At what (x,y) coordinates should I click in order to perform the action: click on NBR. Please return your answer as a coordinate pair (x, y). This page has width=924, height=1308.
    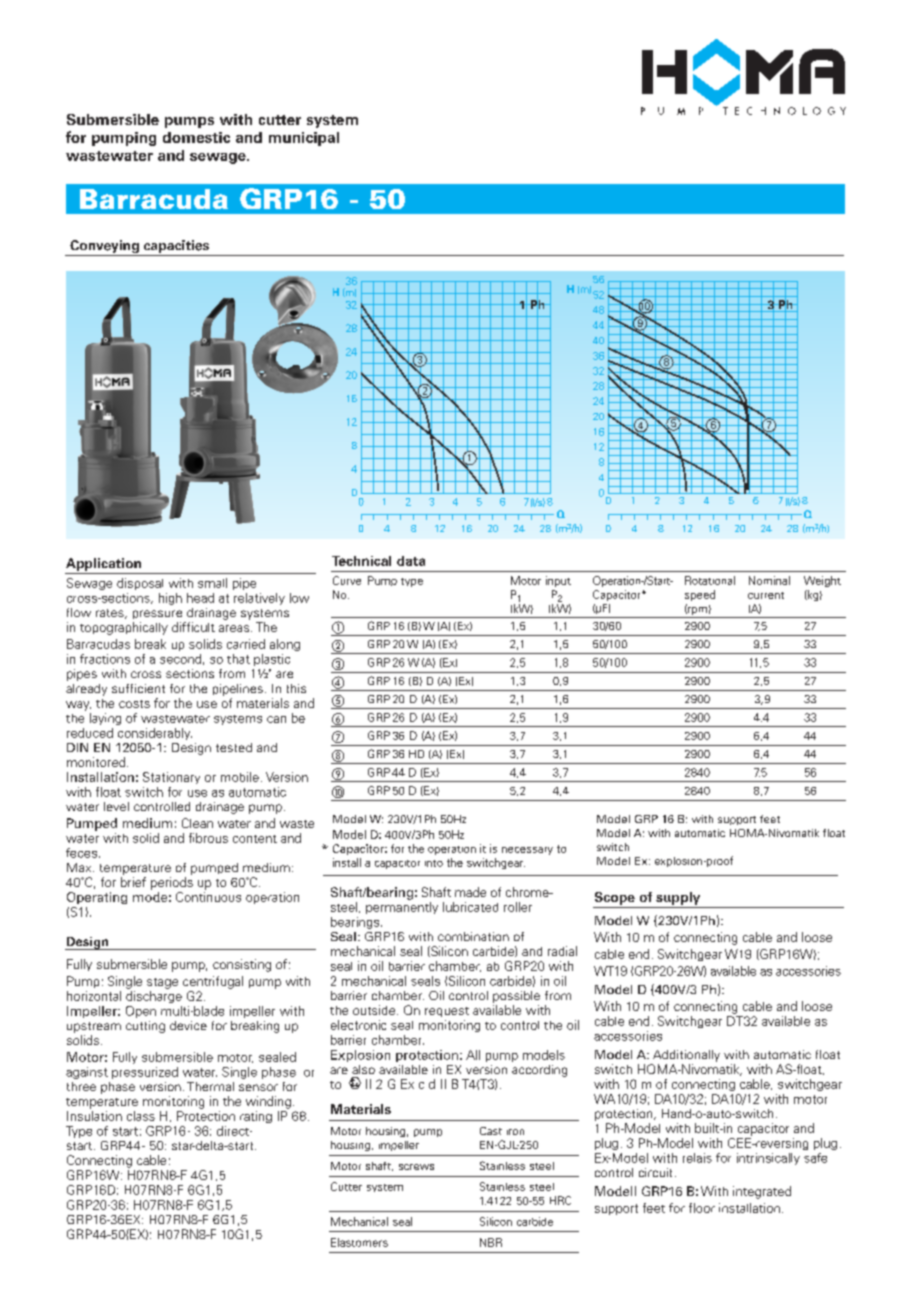
    Looking at the image, I should click on (491, 1242).
